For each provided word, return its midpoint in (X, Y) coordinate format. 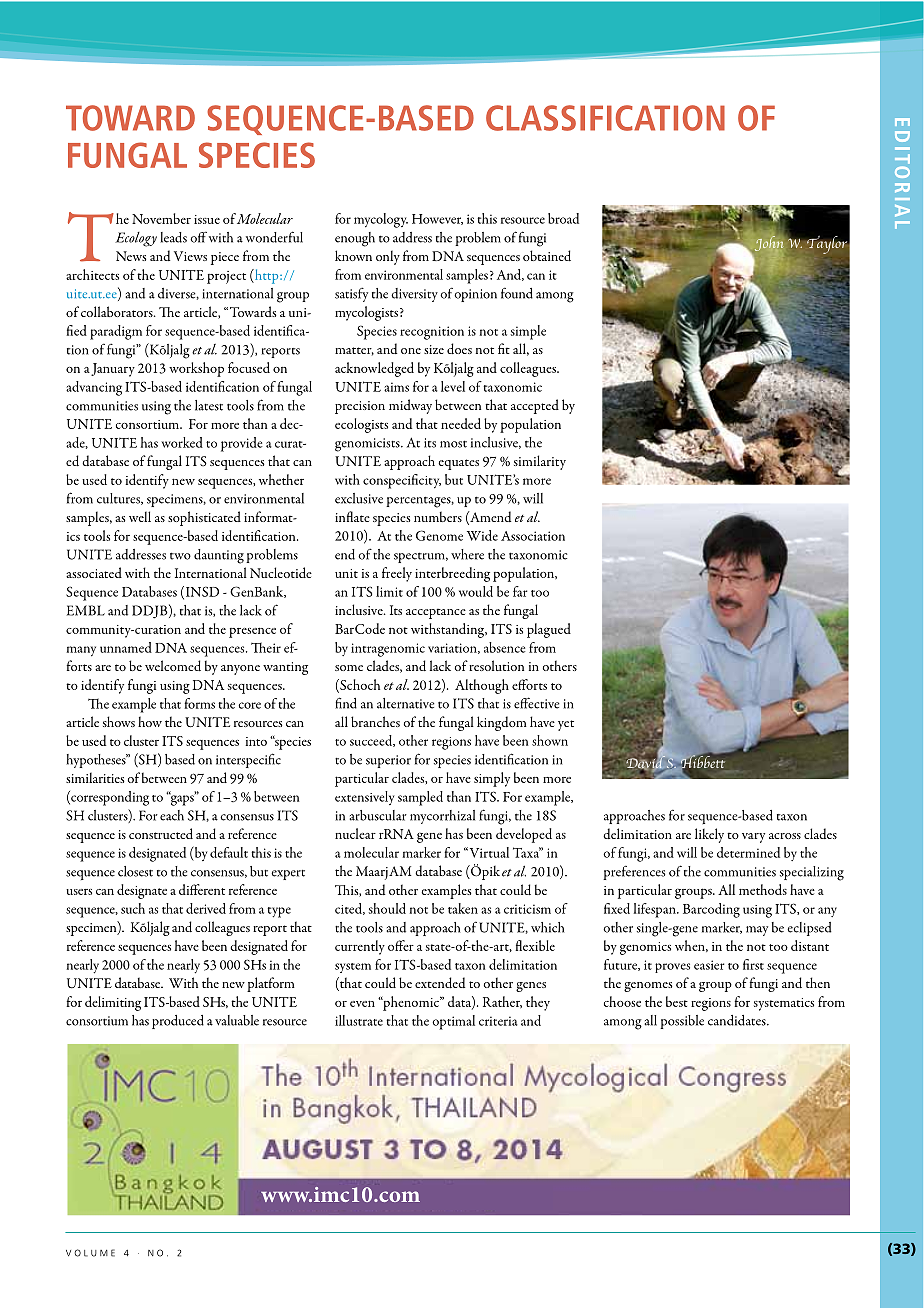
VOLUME (90, 1253)
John (770, 242)
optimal (453, 1022)
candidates (738, 1020)
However (437, 219)
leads (173, 237)
